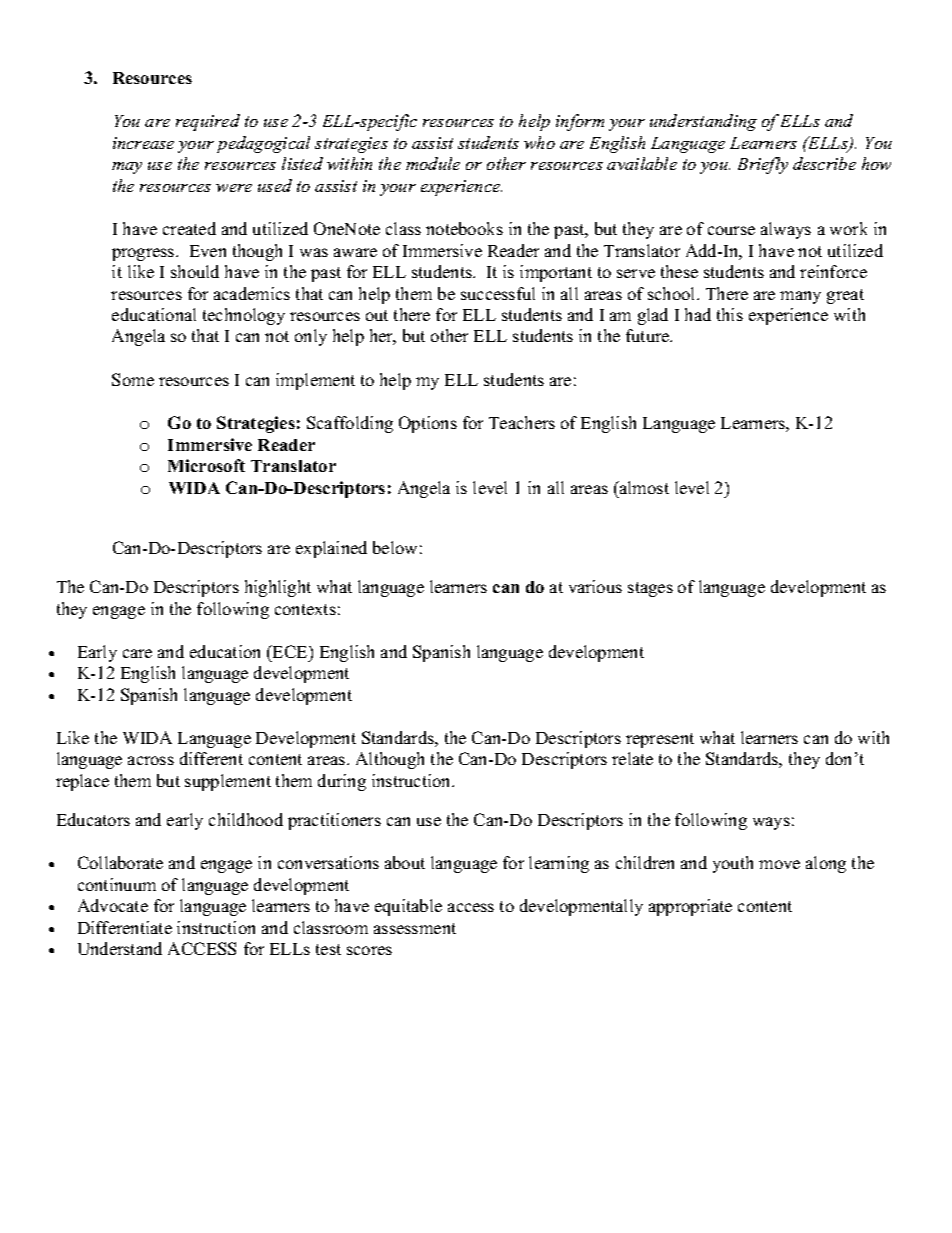 The width and height of the screenshot is (952, 1233). Describe the element at coordinates (395, 547) in the screenshot. I see `below` at that location.
